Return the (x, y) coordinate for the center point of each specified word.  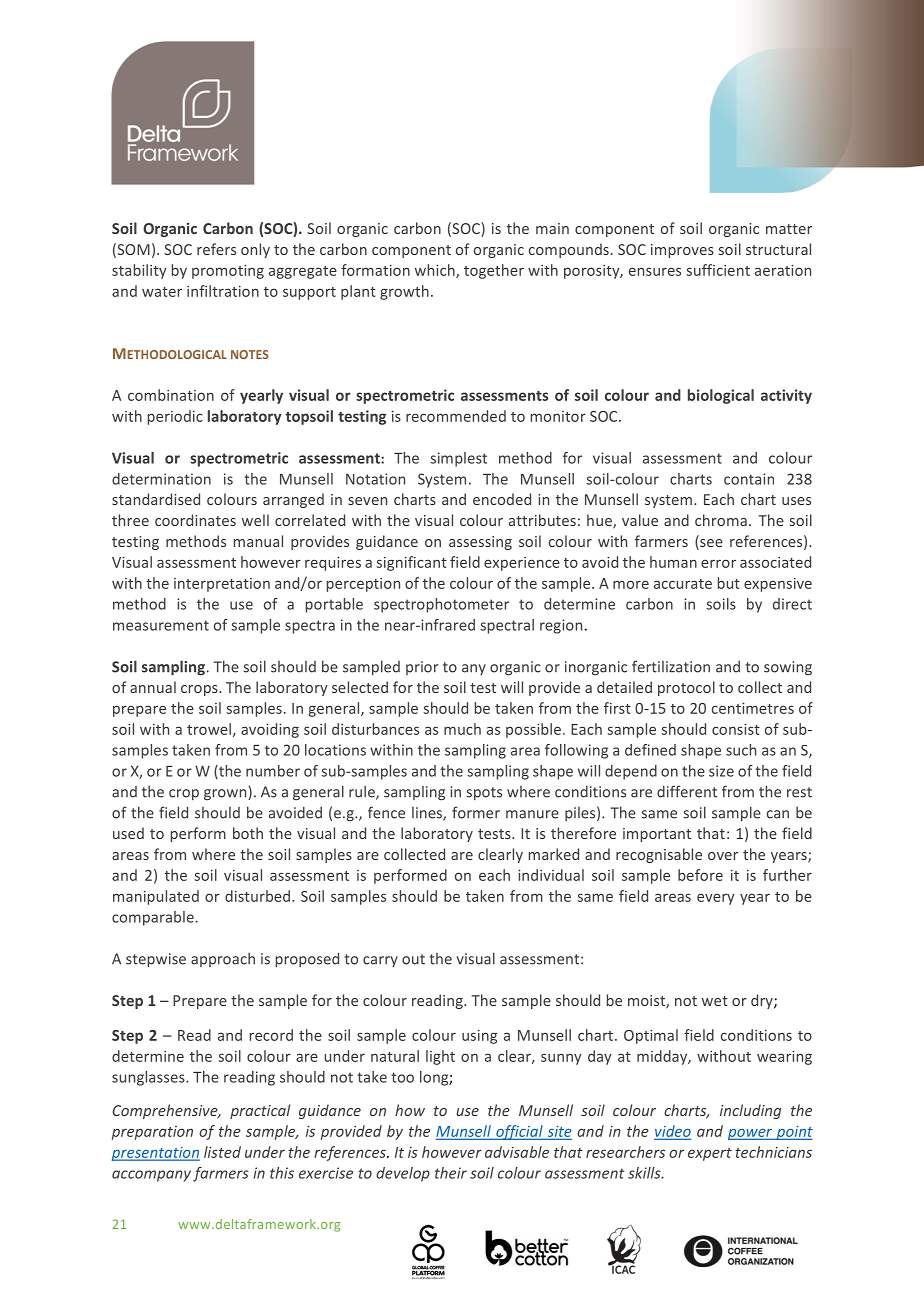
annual (153, 687)
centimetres (753, 708)
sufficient (718, 270)
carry (380, 961)
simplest (458, 459)
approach (223, 960)
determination (161, 479)
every (716, 899)
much (462, 729)
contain (749, 479)
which (436, 271)
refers (216, 249)
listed (222, 1152)
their (451, 1173)
